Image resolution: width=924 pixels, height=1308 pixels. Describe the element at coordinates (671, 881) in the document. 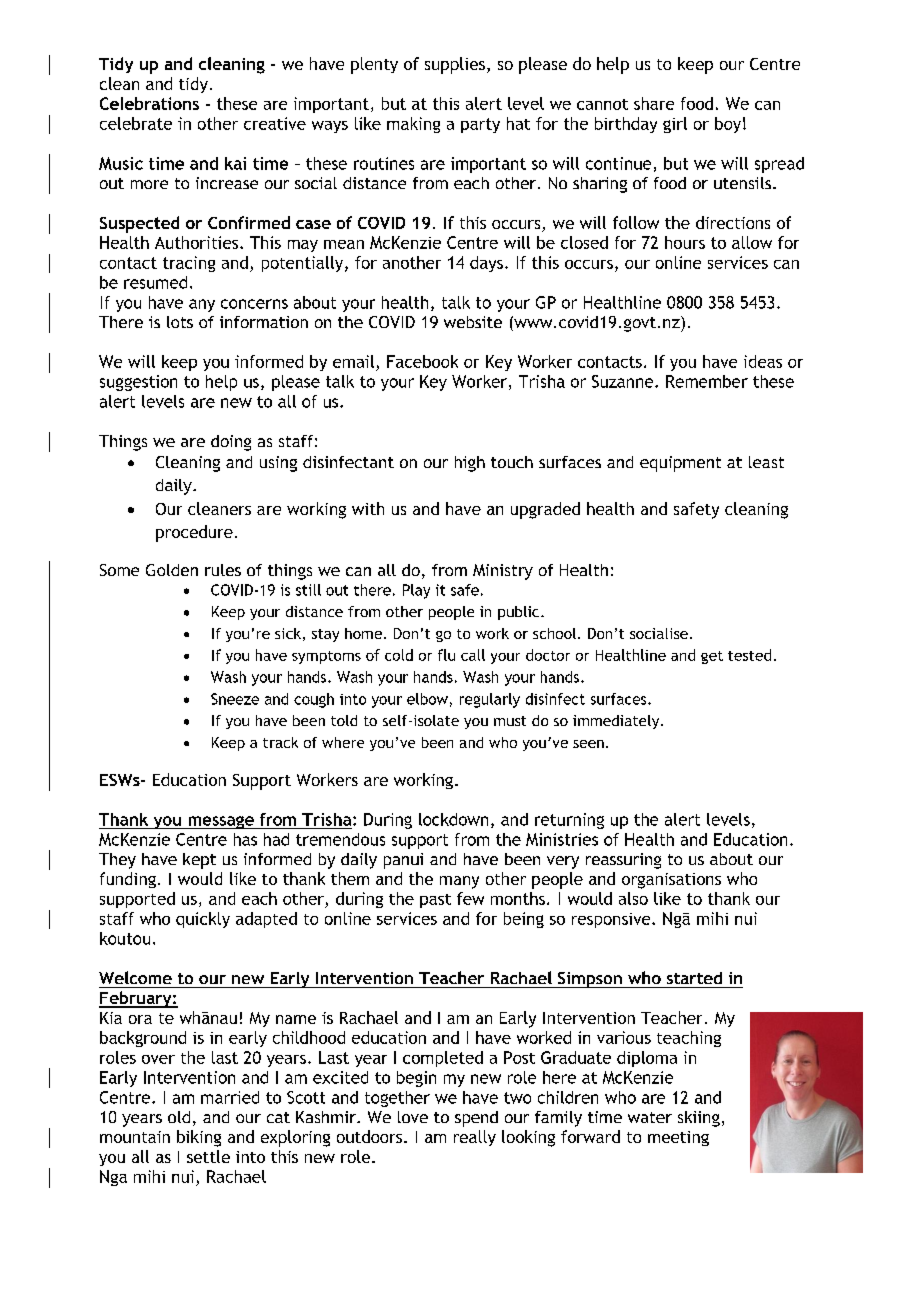

I see `organisations` at that location.
